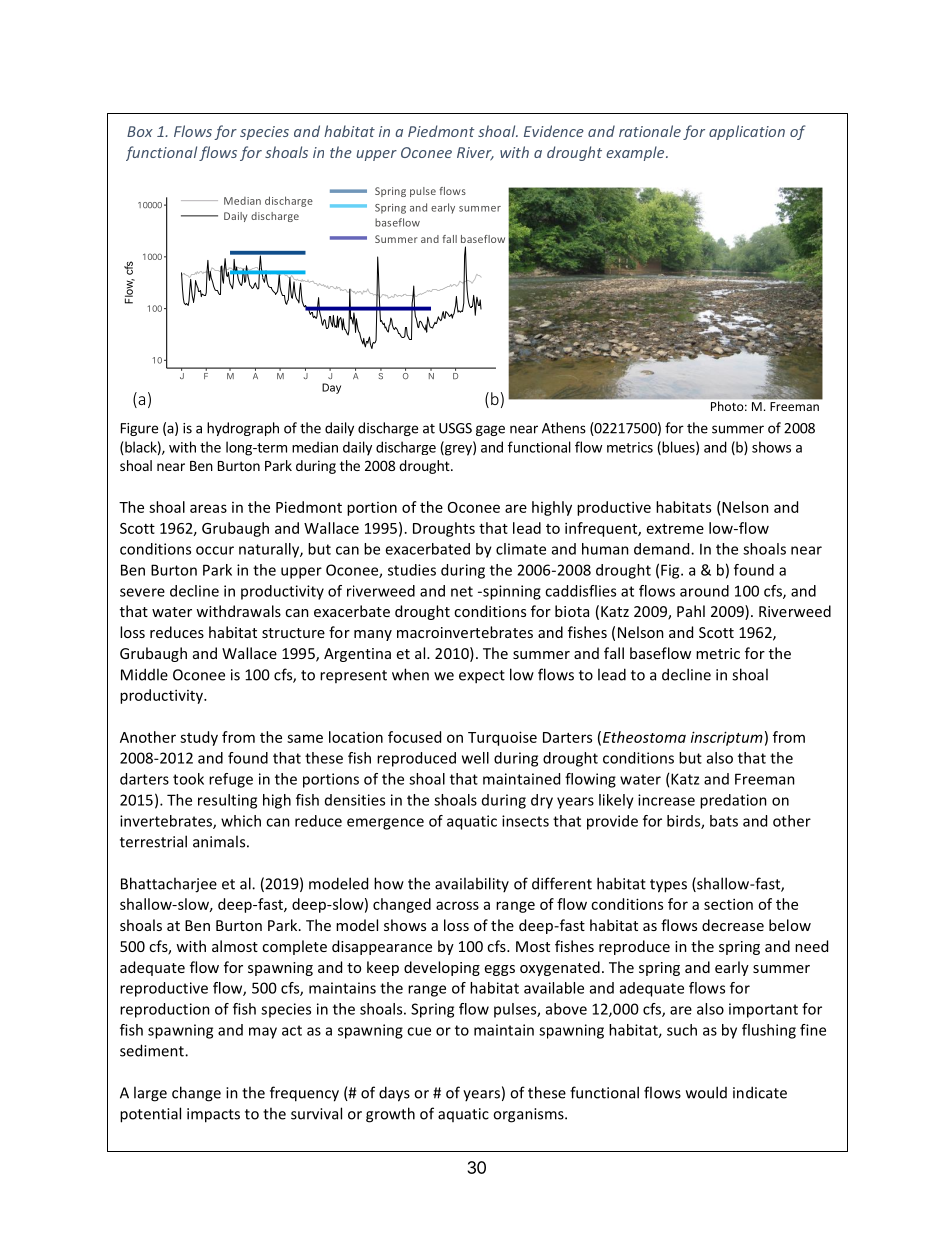 The height and width of the document is (1233, 952). What do you see at coordinates (747, 132) in the document?
I see `application` at bounding box center [747, 132].
